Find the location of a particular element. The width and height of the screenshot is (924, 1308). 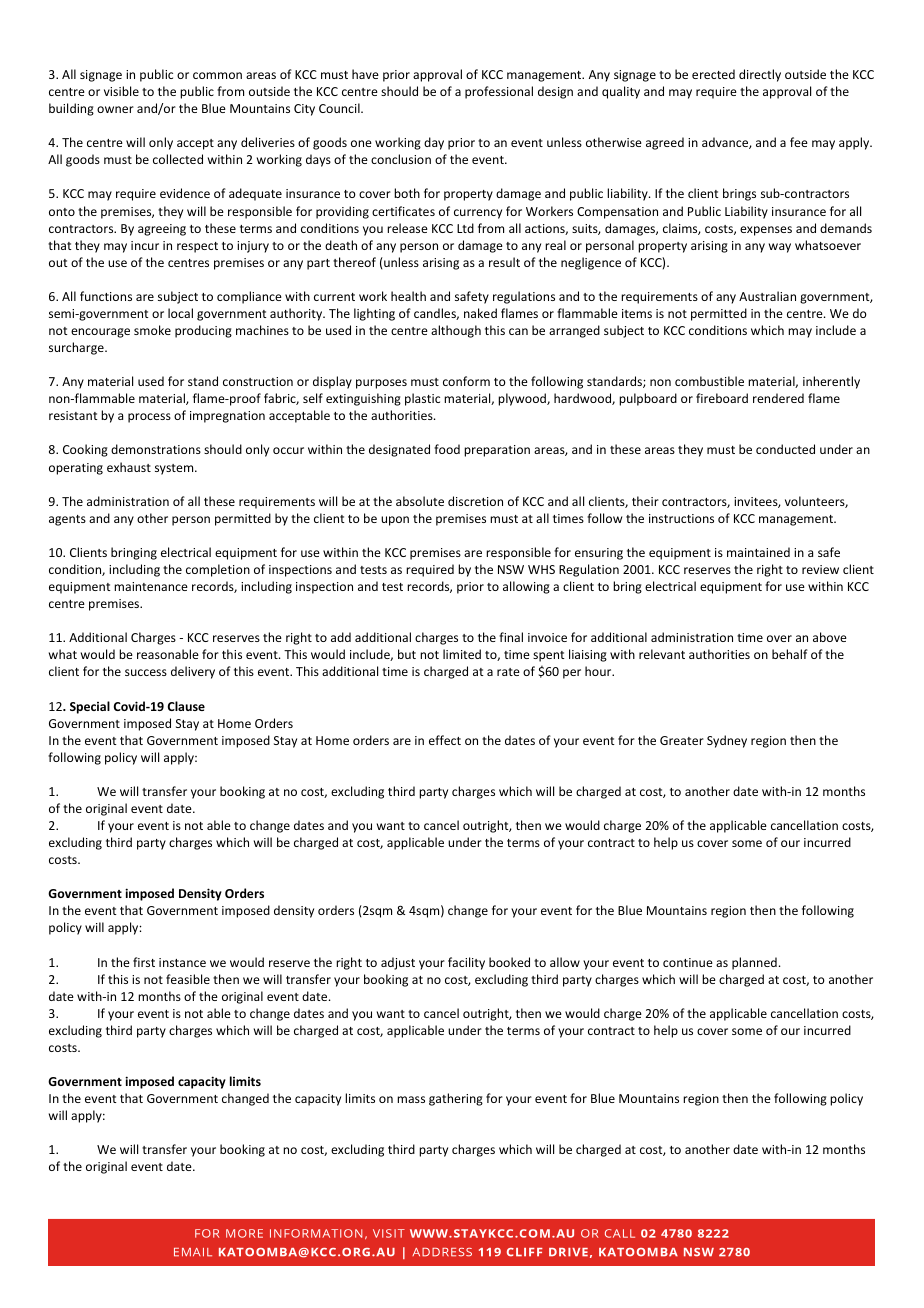

naked is located at coordinates (480, 313).
